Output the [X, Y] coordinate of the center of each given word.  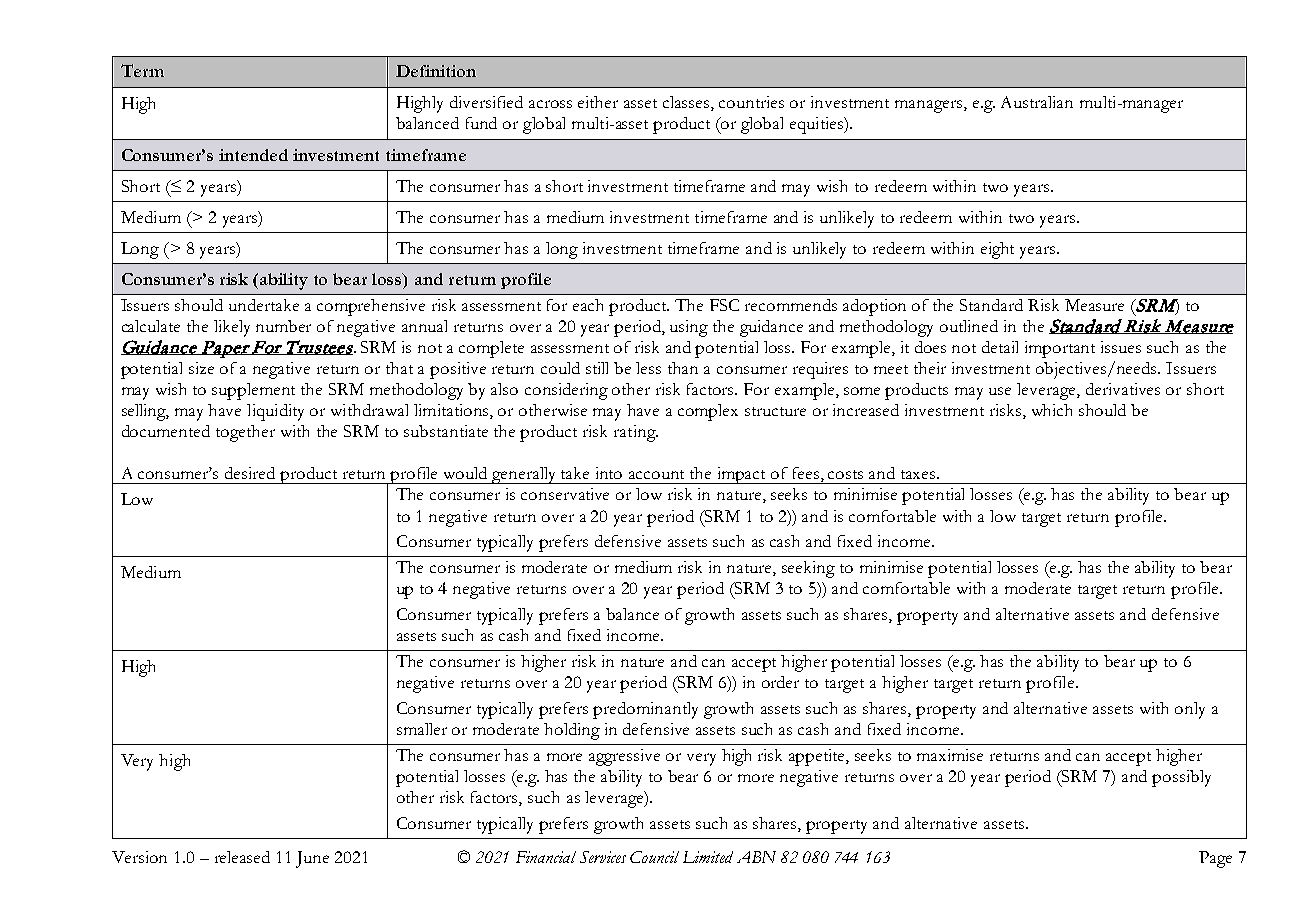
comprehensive [371, 307]
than [683, 368]
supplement [253, 391]
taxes [919, 474]
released [242, 857]
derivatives [1123, 389]
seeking [808, 569]
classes [687, 103]
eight [997, 250]
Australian [1037, 102]
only [1190, 710]
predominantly [645, 710]
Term [142, 70]
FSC [724, 305]
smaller [422, 729]
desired [250, 473]
